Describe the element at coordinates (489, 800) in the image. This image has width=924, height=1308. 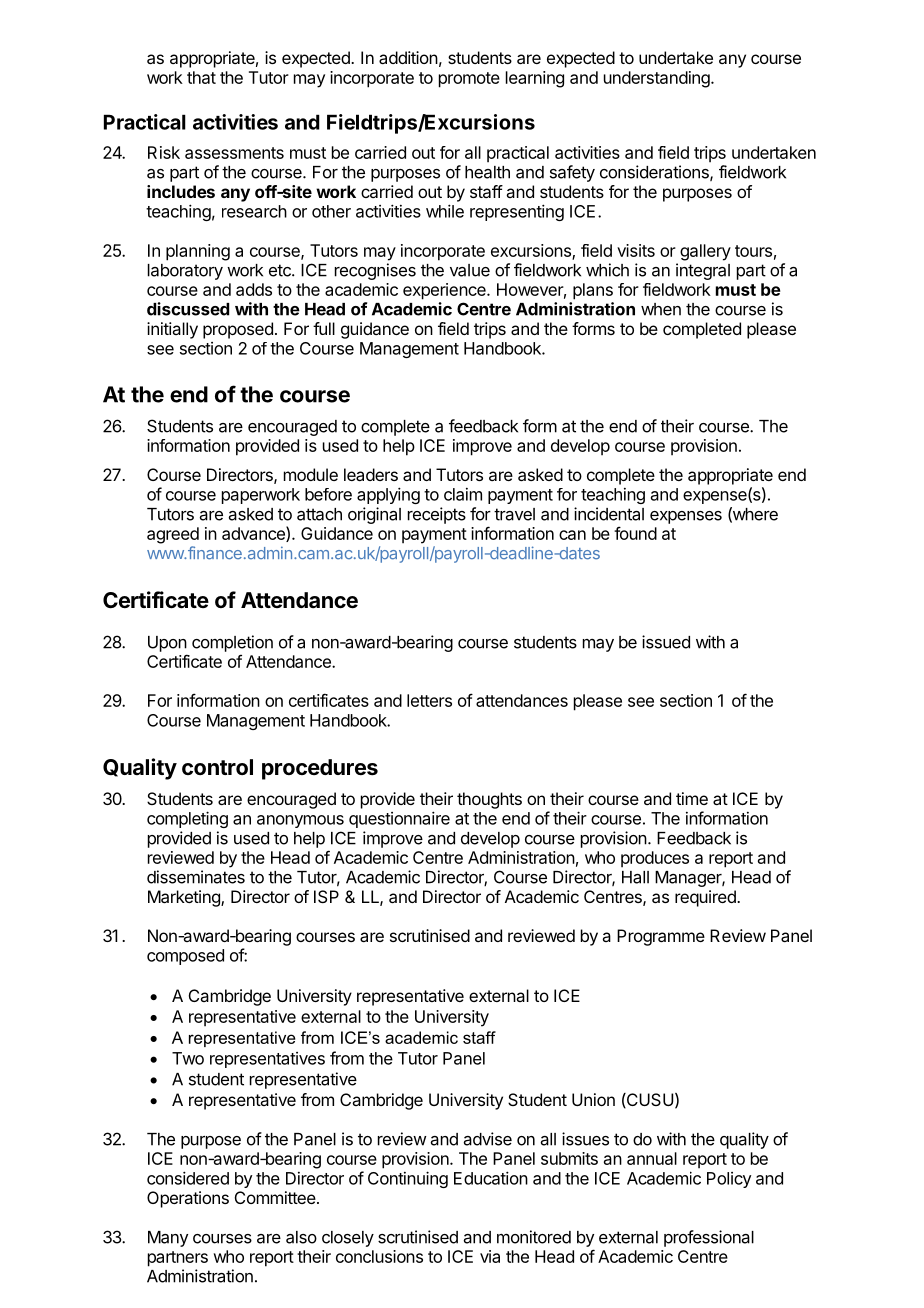
I see `thoughts` at that location.
